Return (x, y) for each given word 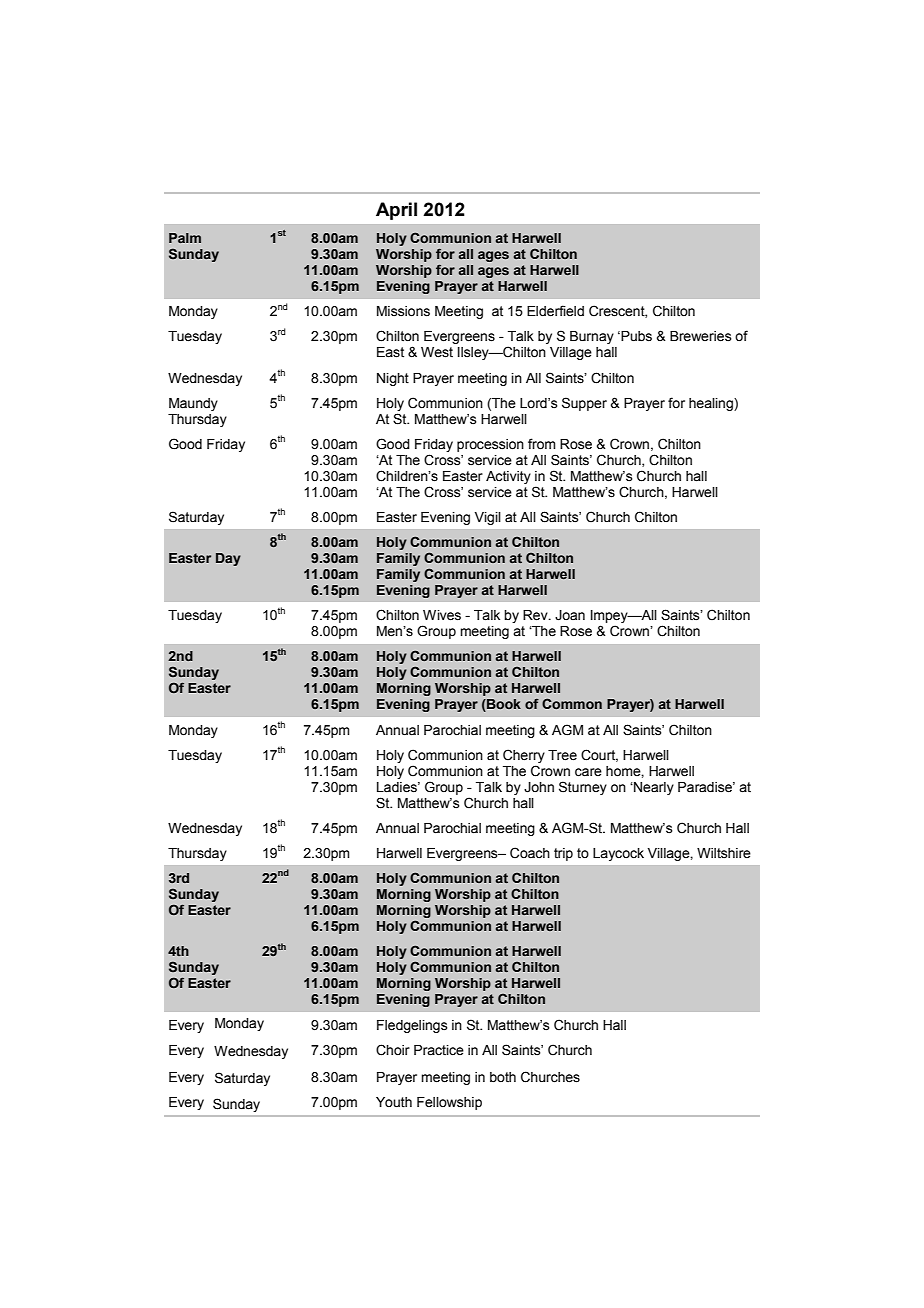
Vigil (487, 518)
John (539, 787)
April (396, 211)
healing (712, 404)
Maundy (193, 404)
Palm (185, 238)
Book (503, 705)
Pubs (635, 336)
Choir (393, 1050)
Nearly (653, 788)
